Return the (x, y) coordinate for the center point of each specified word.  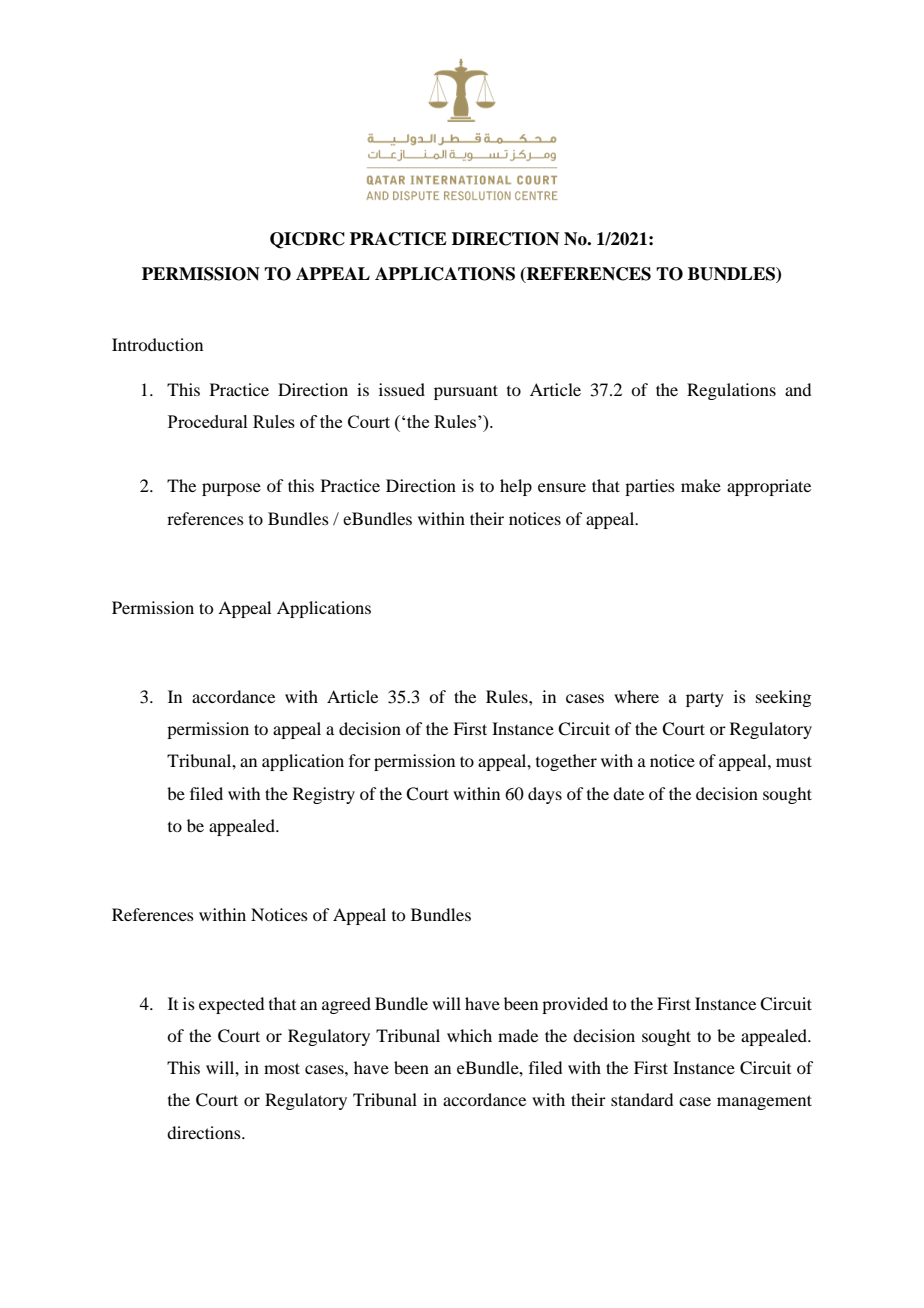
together (566, 762)
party (705, 699)
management (764, 1102)
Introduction (157, 344)
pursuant (466, 392)
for (360, 760)
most (282, 1068)
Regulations (731, 391)
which (469, 1035)
